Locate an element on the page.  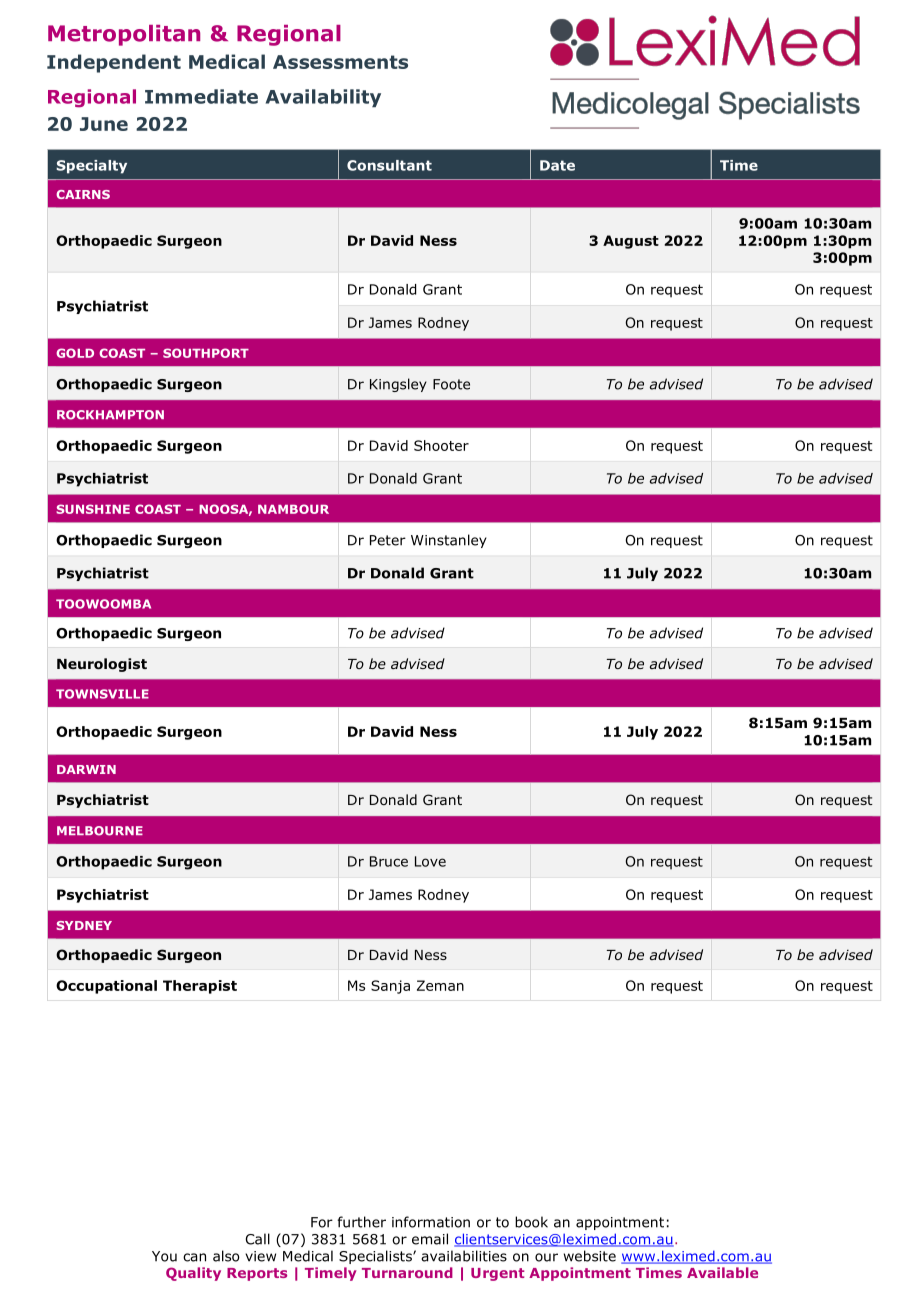
You is located at coordinates (164, 1256).
